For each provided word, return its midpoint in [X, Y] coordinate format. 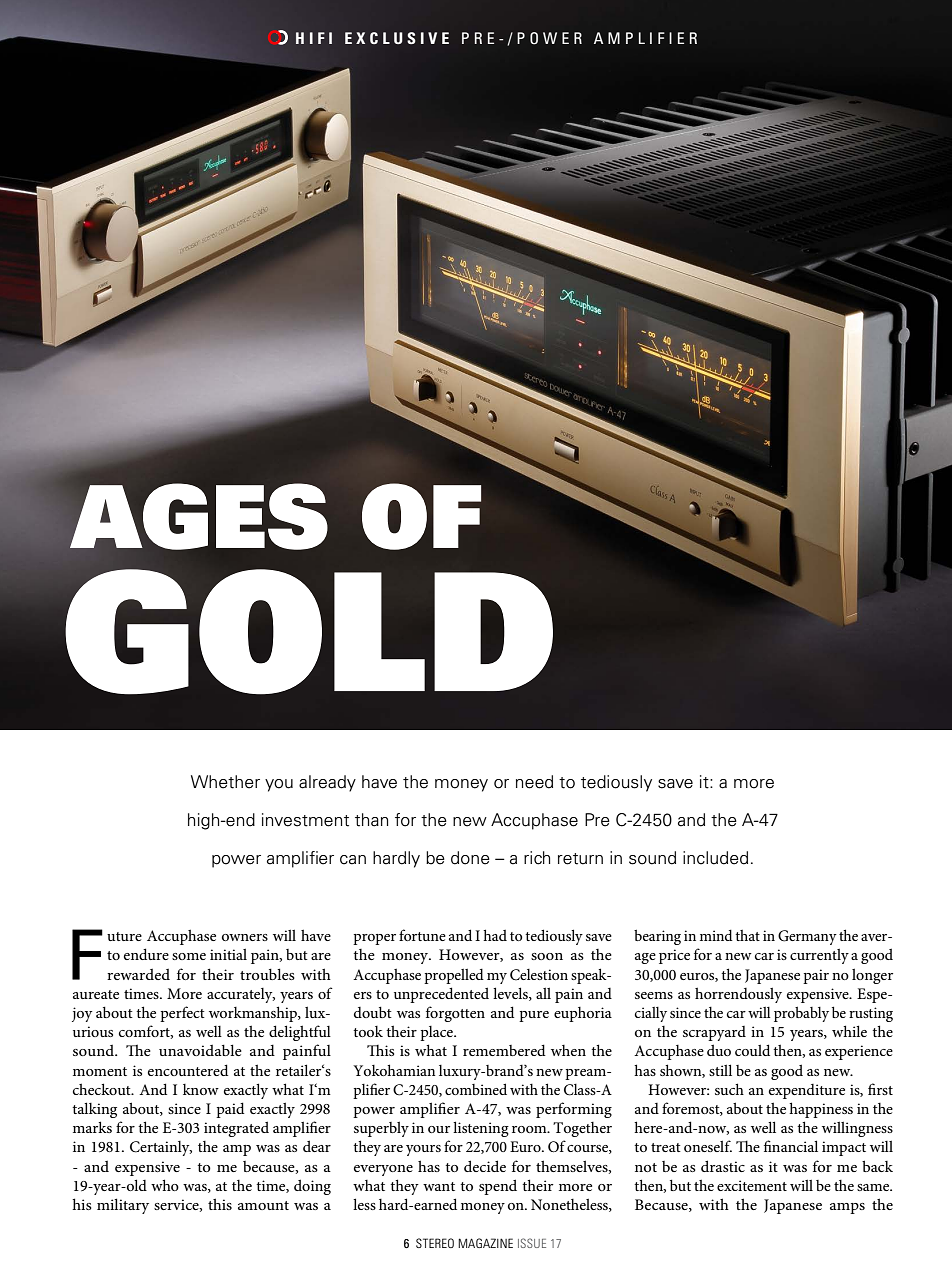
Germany [807, 937]
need [534, 782]
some [189, 956]
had [495, 935]
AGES [199, 516]
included [715, 858]
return [580, 859]
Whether [225, 782]
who [165, 1185]
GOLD [309, 632]
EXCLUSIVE [397, 38]
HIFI [314, 38]
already [327, 783]
